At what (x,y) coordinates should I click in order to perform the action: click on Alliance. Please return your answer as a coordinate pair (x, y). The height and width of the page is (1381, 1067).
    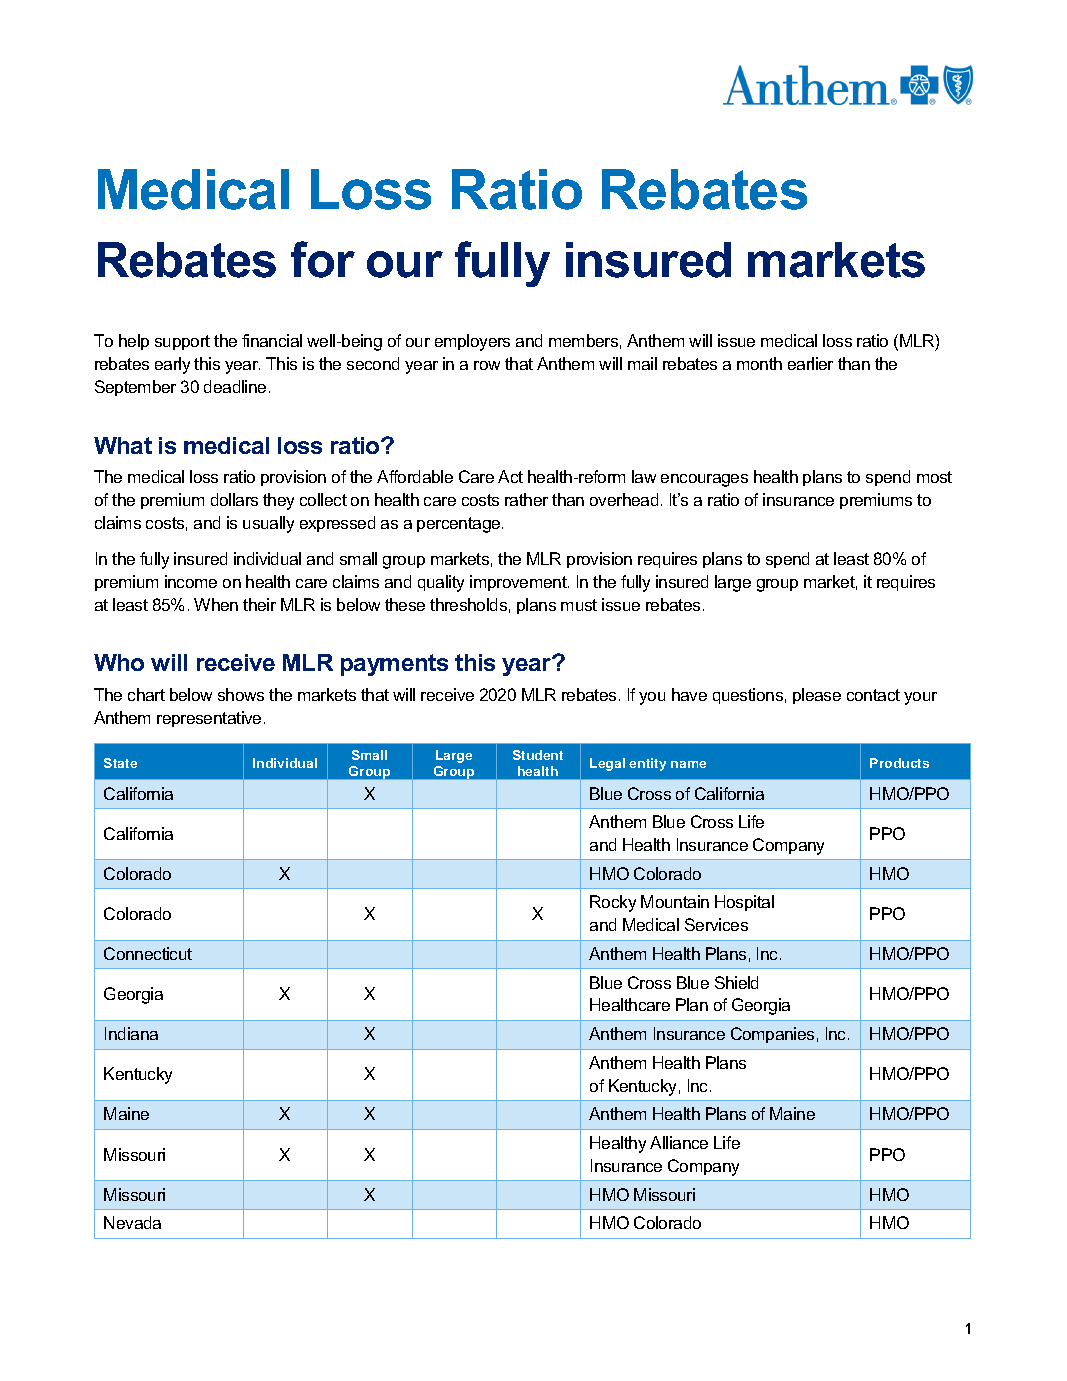
    Looking at the image, I should click on (679, 1142).
